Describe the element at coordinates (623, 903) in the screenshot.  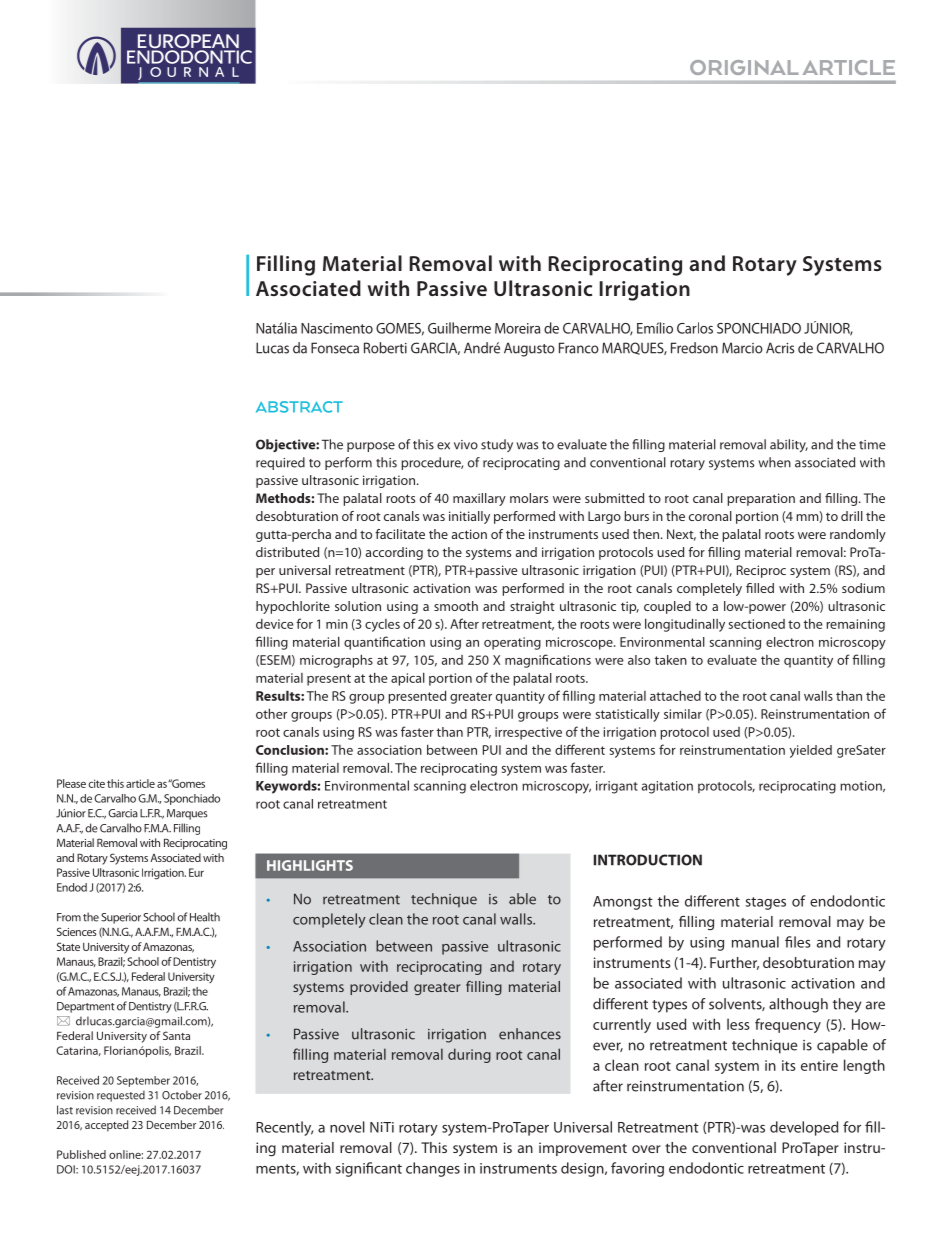
I see `Amongst` at that location.
